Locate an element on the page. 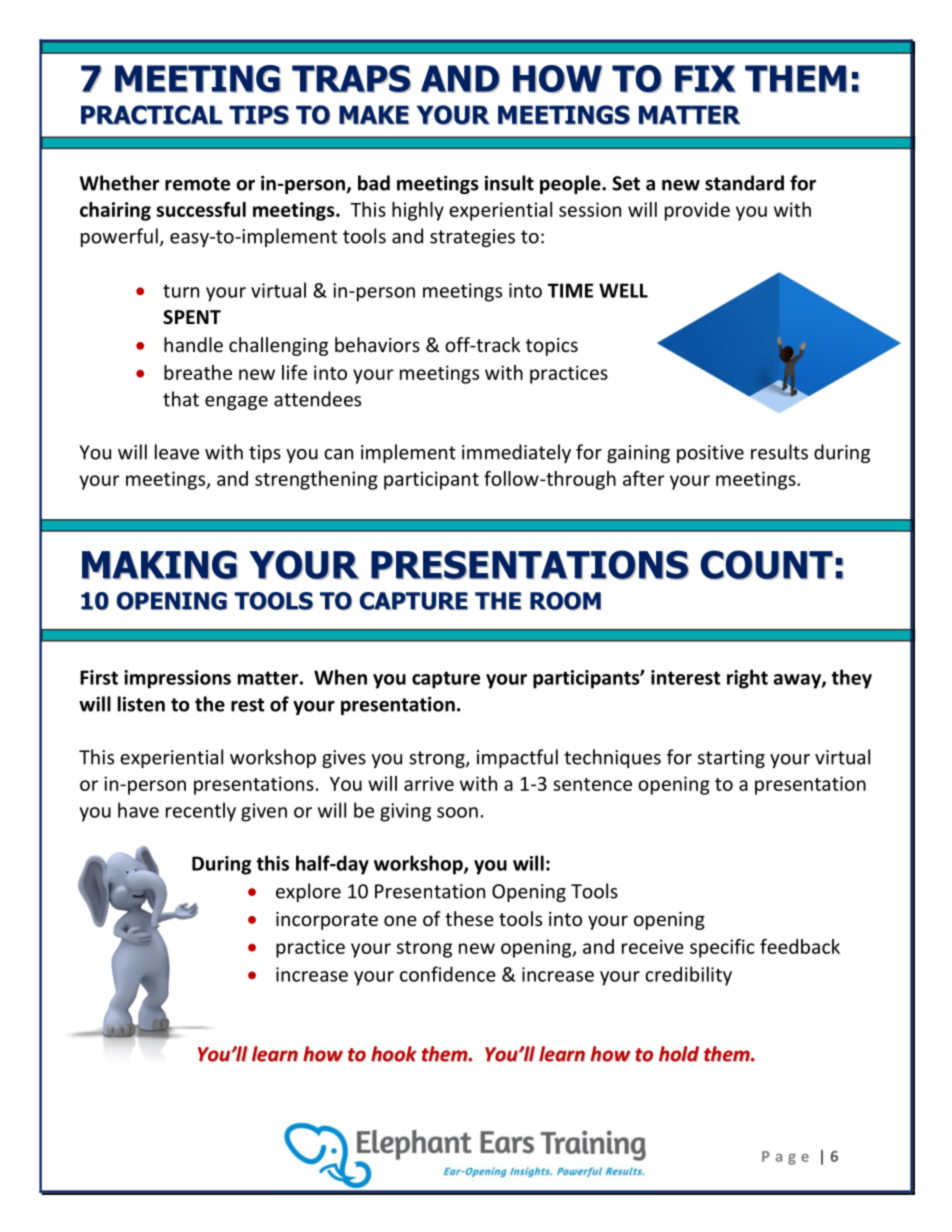  When is located at coordinates (340, 677).
